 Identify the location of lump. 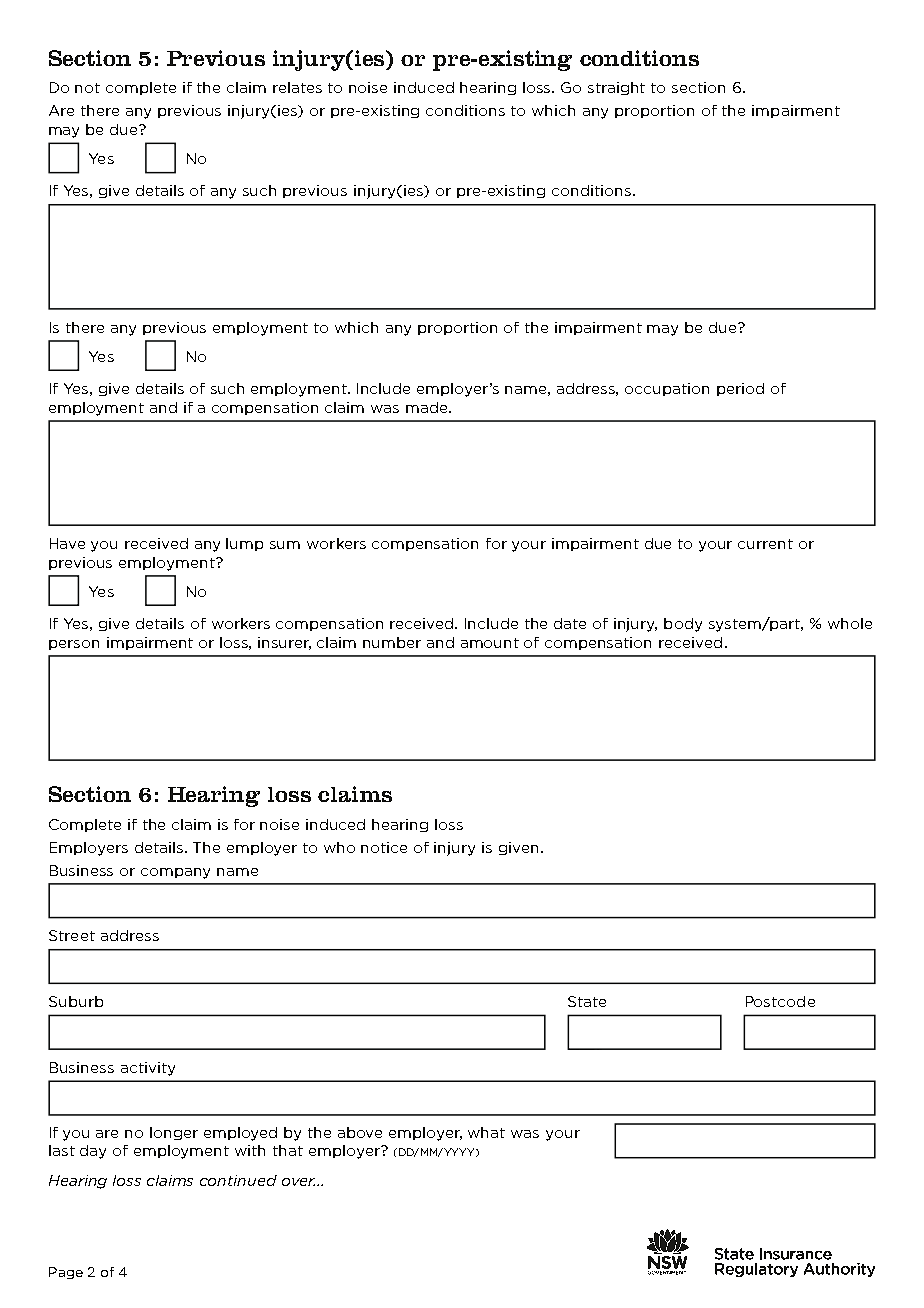
(244, 544).
